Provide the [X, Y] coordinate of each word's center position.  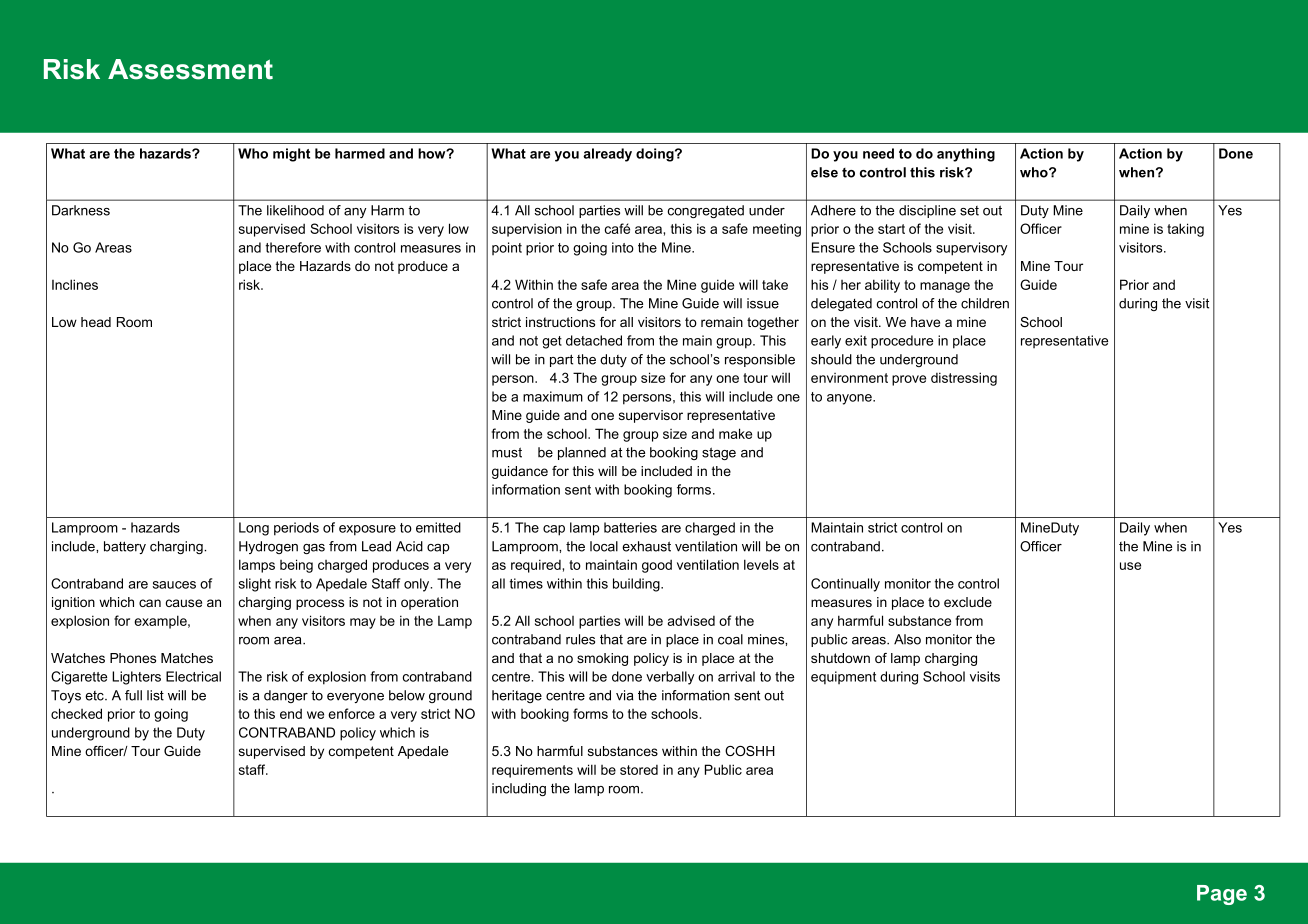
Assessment [190, 69]
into [623, 247]
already [607, 155]
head [96, 322]
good [657, 566]
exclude [968, 602]
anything [966, 155]
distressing [964, 379]
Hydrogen [268, 547]
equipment [843, 678]
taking [1185, 230]
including [519, 789]
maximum [553, 396]
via [624, 695]
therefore [293, 247]
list [155, 695]
